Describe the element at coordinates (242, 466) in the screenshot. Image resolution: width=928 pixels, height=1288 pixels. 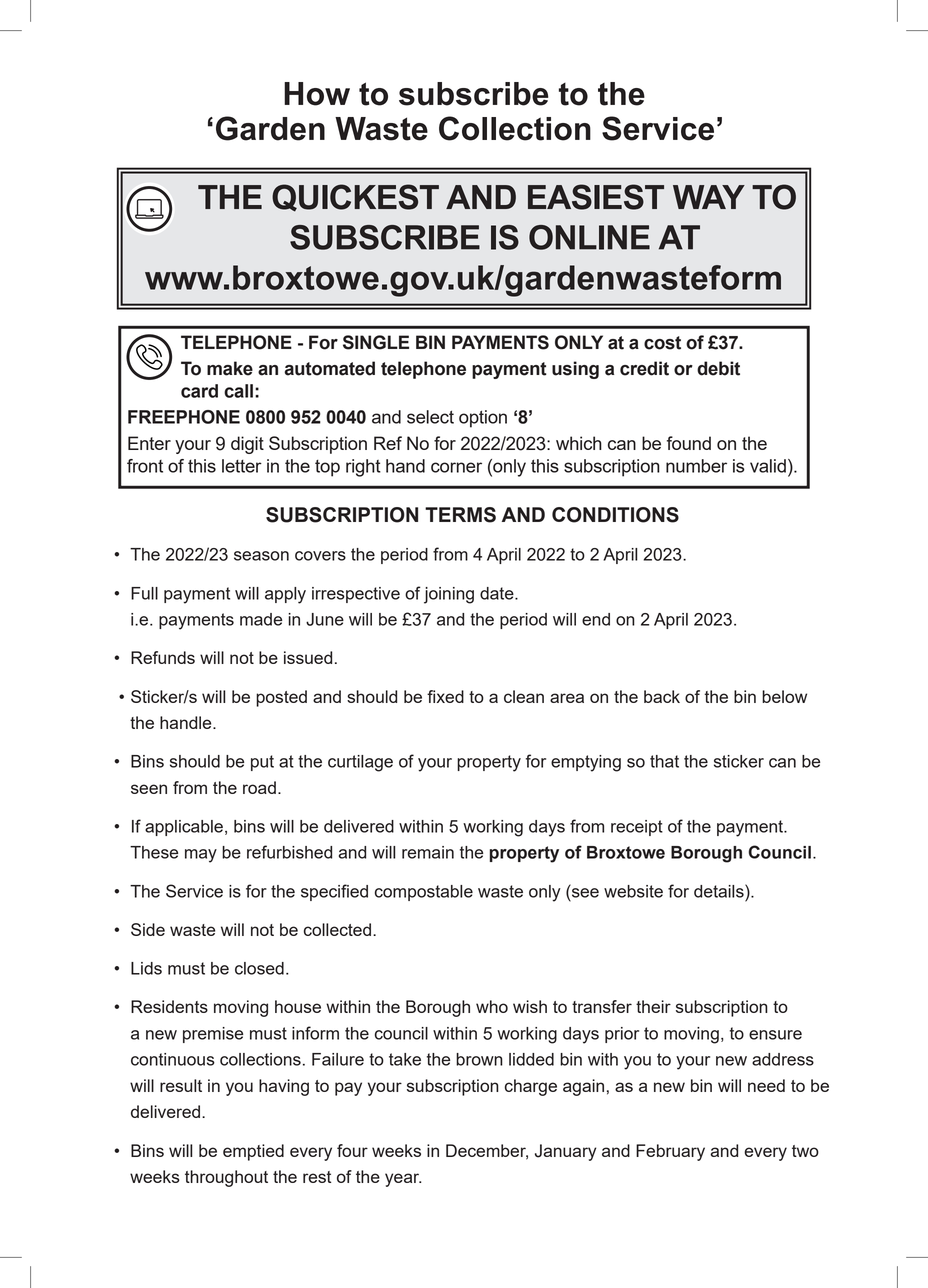
I see `letter` at that location.
